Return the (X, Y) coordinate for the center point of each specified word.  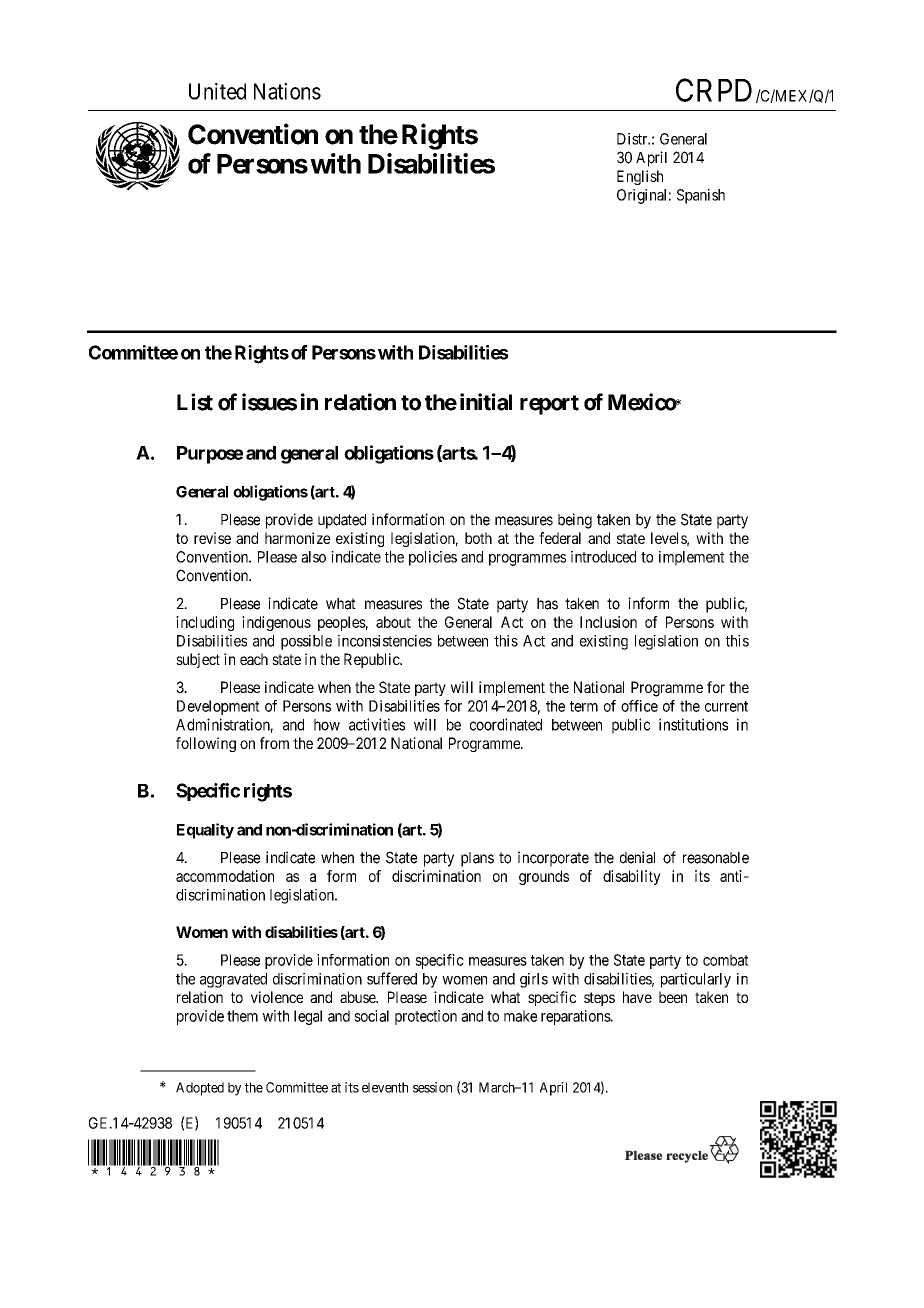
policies (433, 558)
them (242, 1016)
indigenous (276, 623)
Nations (287, 91)
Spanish (701, 196)
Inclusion (608, 622)
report (549, 405)
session (432, 1087)
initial (486, 402)
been (673, 997)
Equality (205, 831)
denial (637, 857)
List (195, 402)
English (640, 177)
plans (477, 859)
